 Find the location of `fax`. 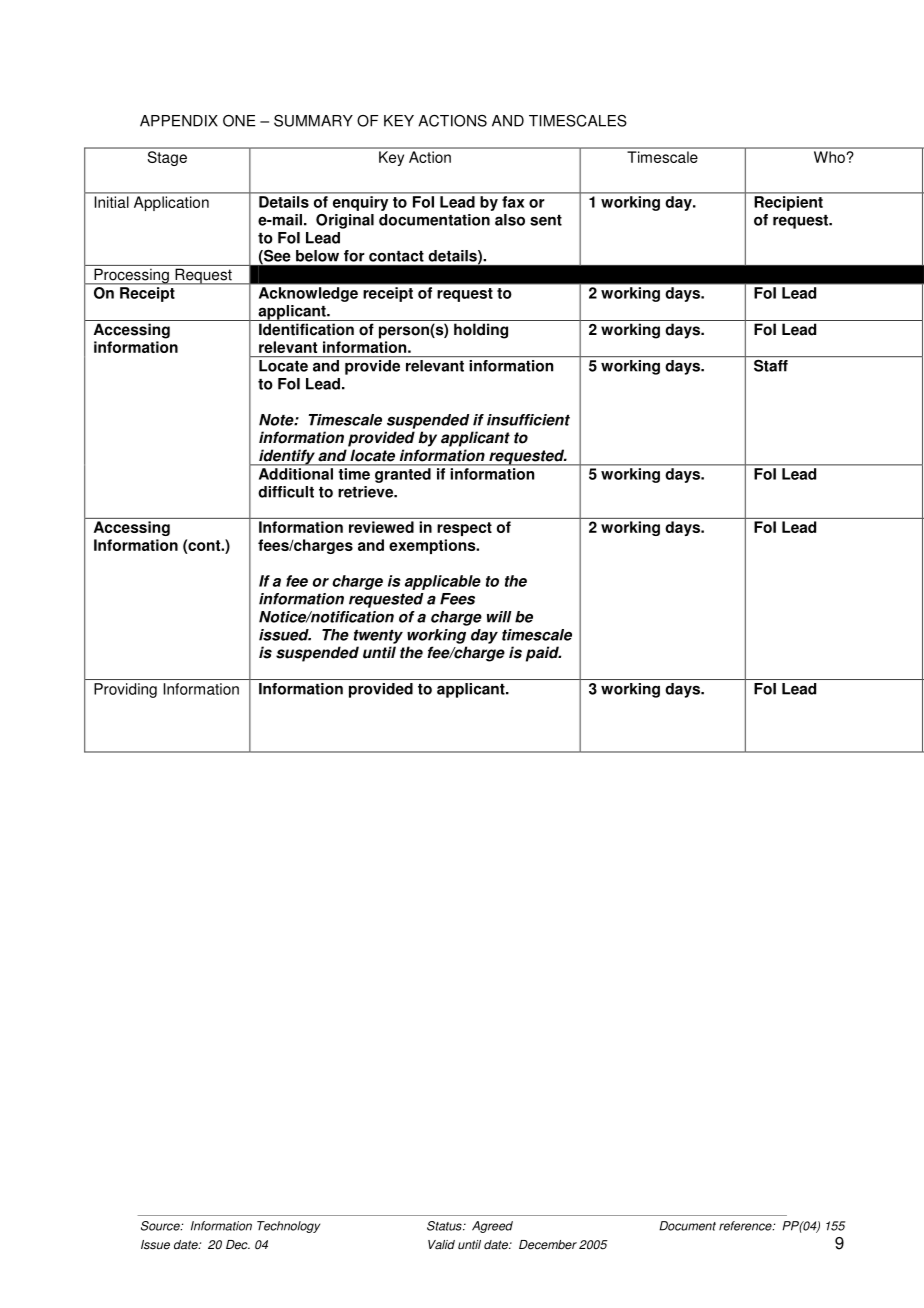

fax is located at coordinates (513, 202).
